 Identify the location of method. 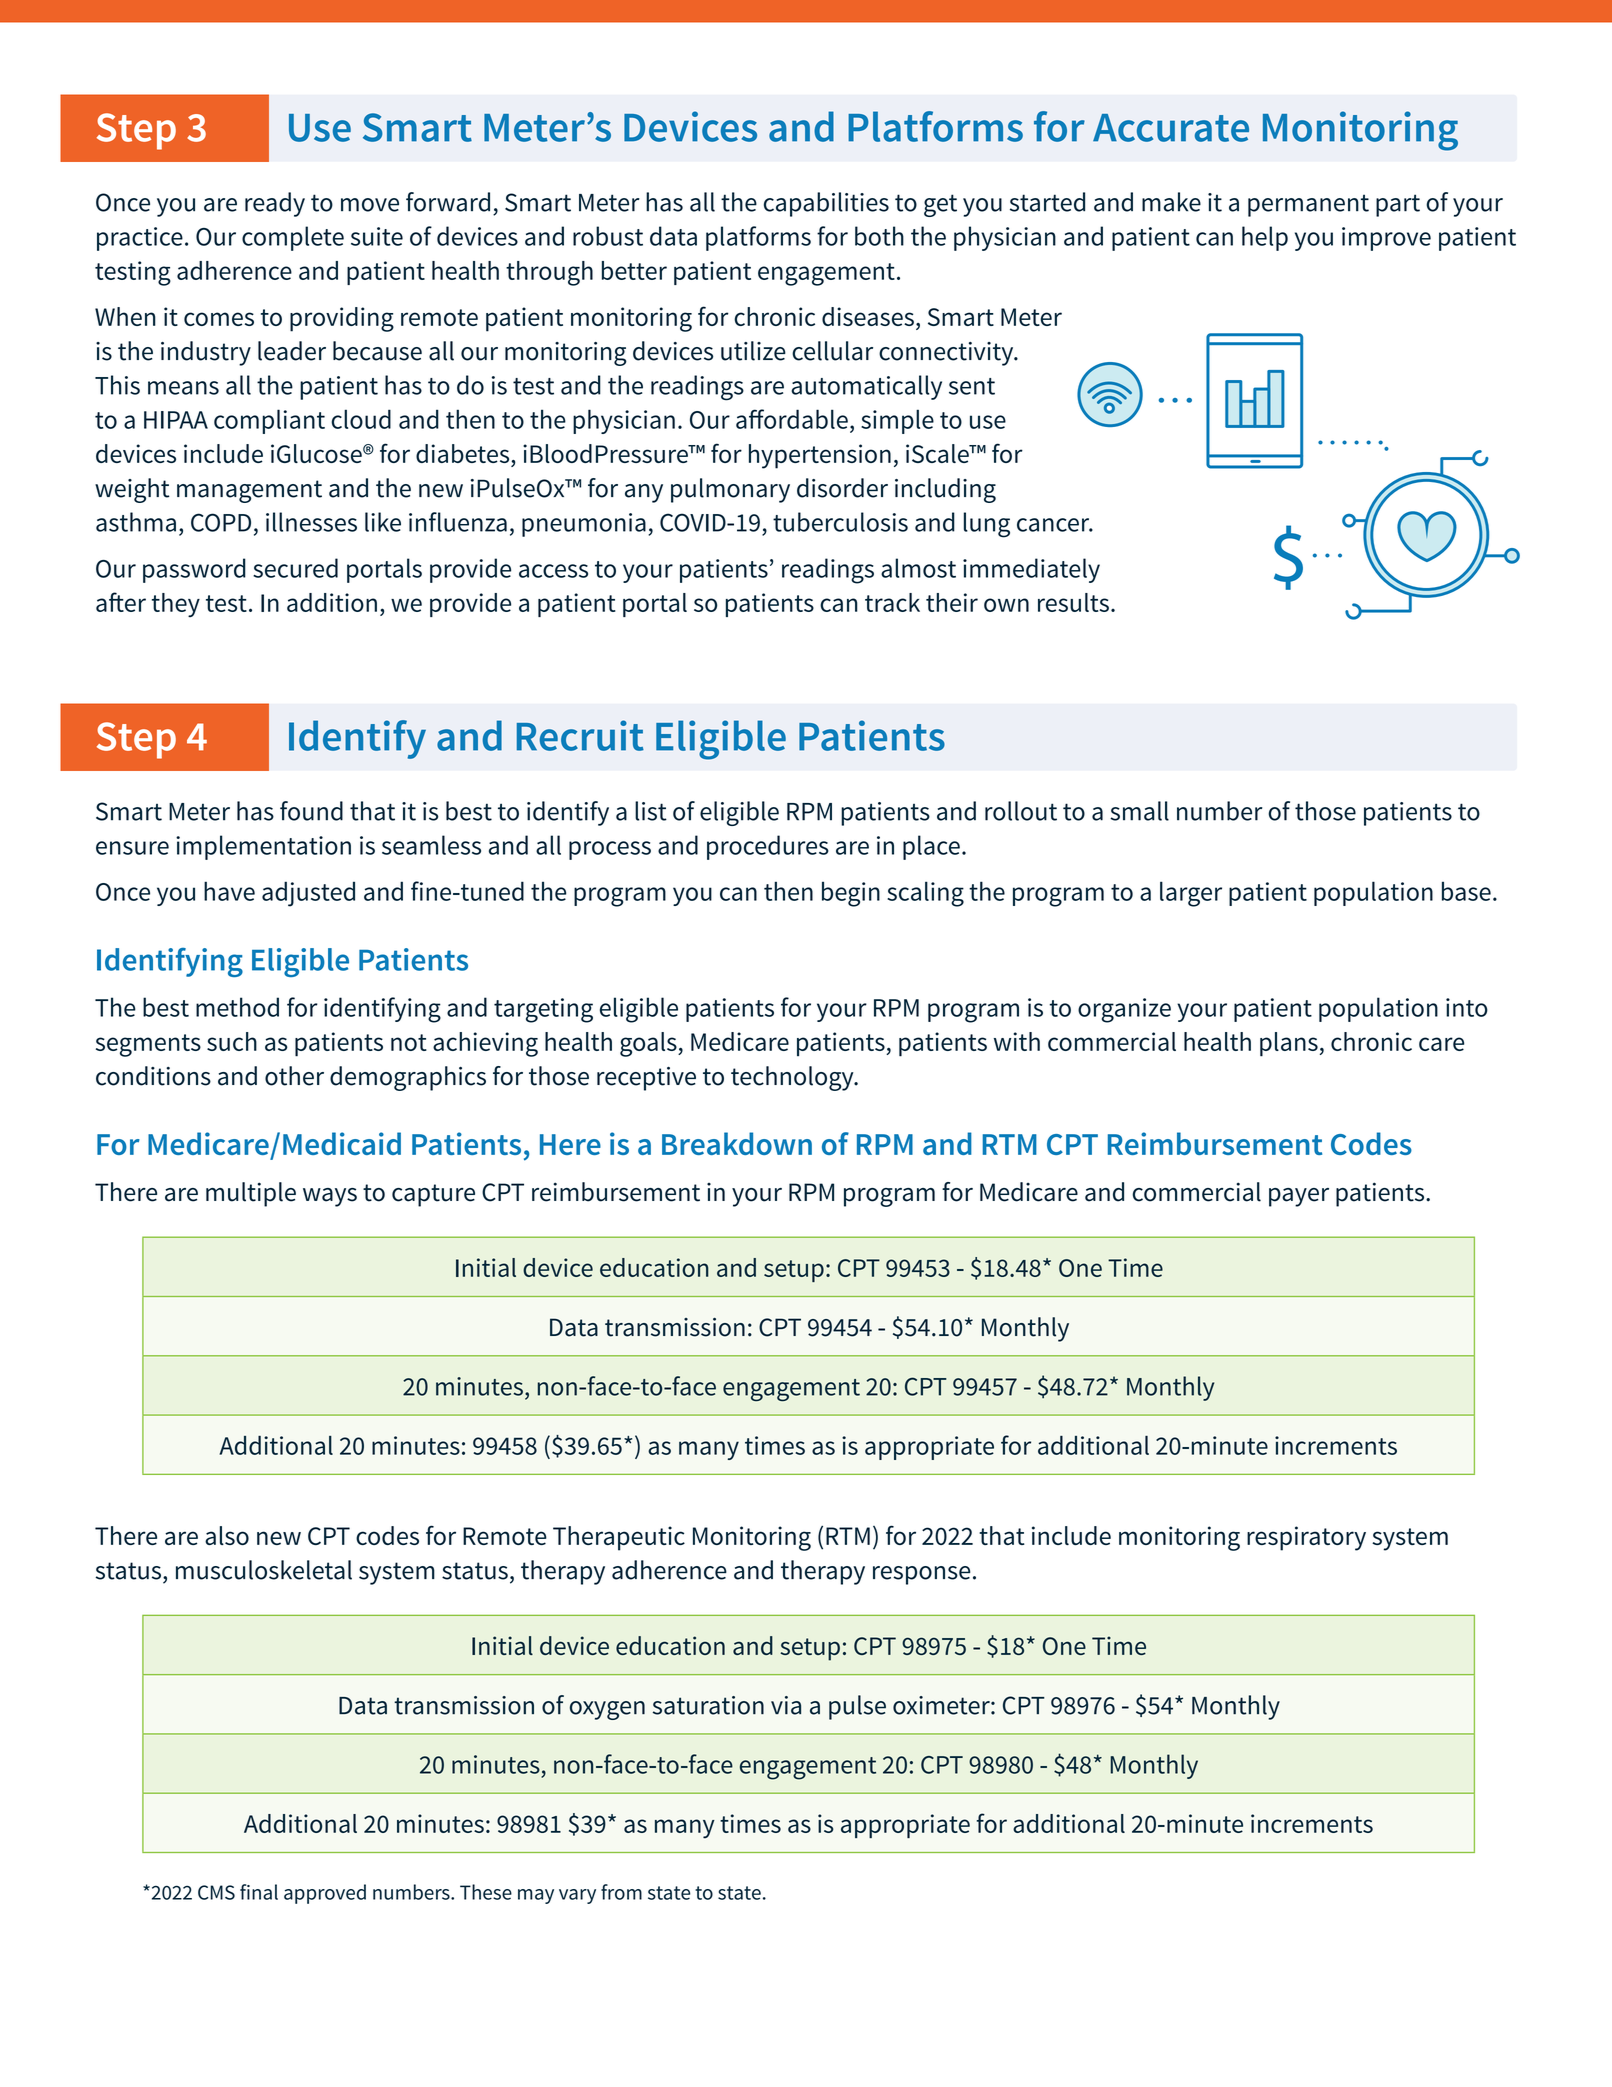
(237, 1007).
